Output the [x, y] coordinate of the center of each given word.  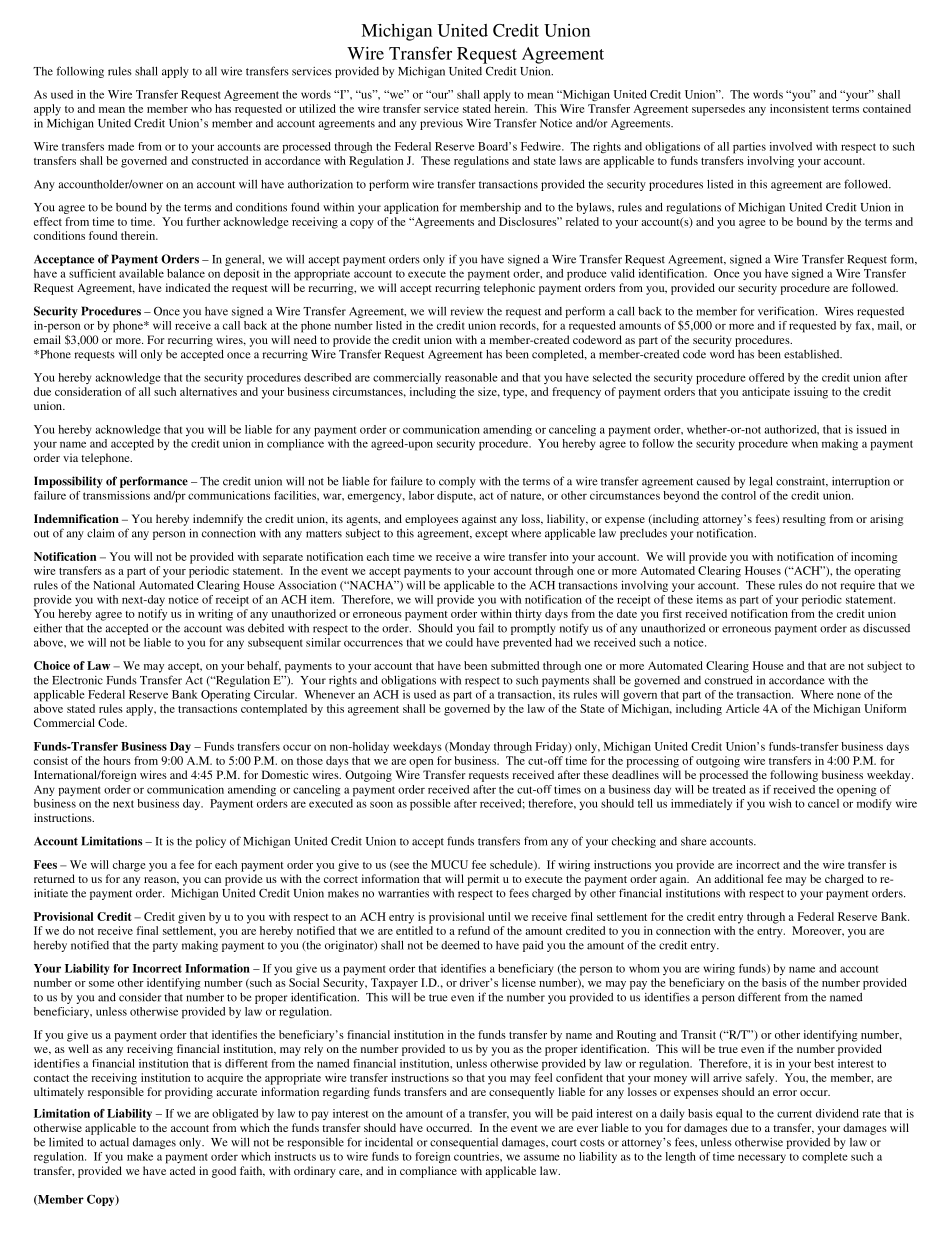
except [491, 535]
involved [791, 146]
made [121, 146]
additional [738, 878]
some [101, 984]
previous [441, 124]
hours [117, 760]
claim [101, 533]
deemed [460, 945]
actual [114, 1142]
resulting [804, 520]
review [467, 311]
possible [430, 805]
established [813, 354]
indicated [188, 287]
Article [742, 708]
